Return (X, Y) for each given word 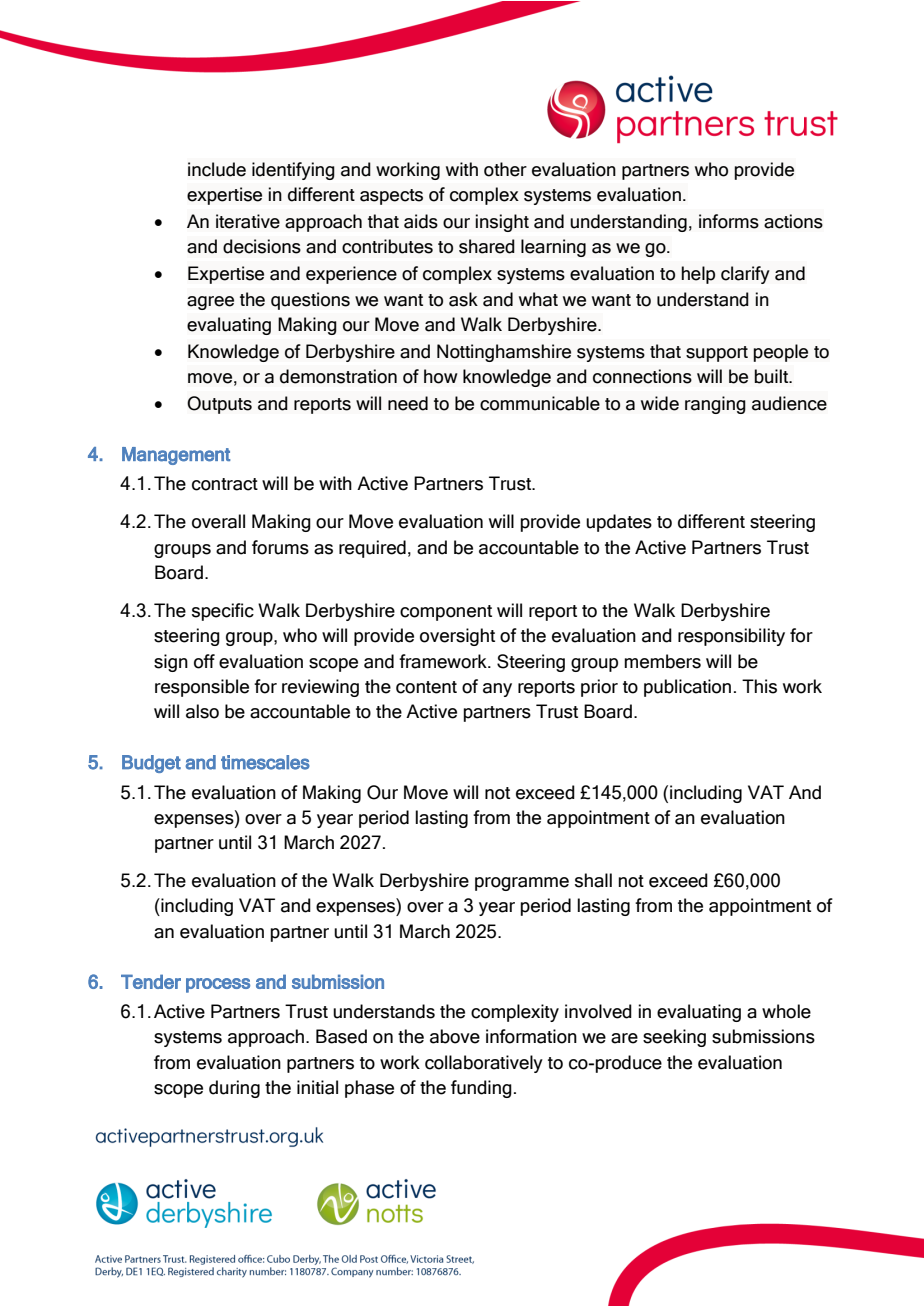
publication (687, 688)
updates (619, 523)
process (218, 985)
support (717, 354)
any (497, 690)
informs (729, 221)
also (202, 711)
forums (280, 547)
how (441, 376)
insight (502, 223)
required (372, 549)
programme (522, 884)
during (234, 1089)
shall (593, 880)
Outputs (219, 405)
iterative (248, 221)
